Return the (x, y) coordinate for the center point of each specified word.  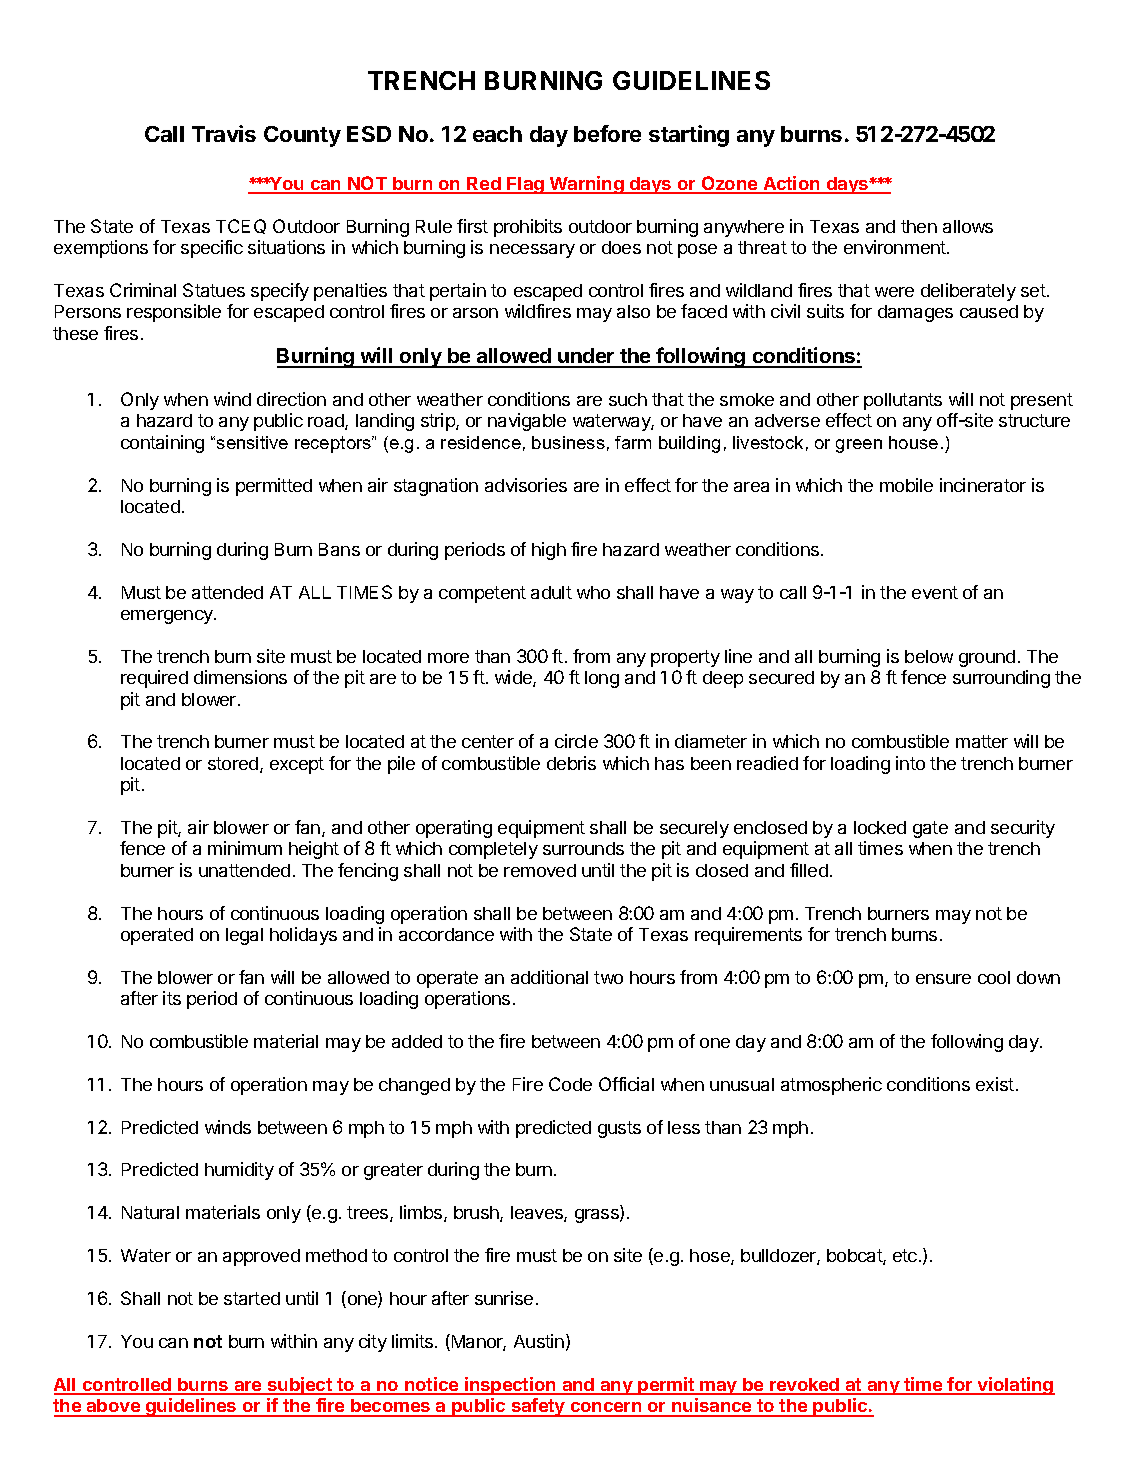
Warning (587, 185)
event (935, 592)
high (549, 551)
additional (549, 977)
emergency (168, 617)
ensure (943, 979)
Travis (224, 133)
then (919, 226)
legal (244, 936)
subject (299, 1386)
